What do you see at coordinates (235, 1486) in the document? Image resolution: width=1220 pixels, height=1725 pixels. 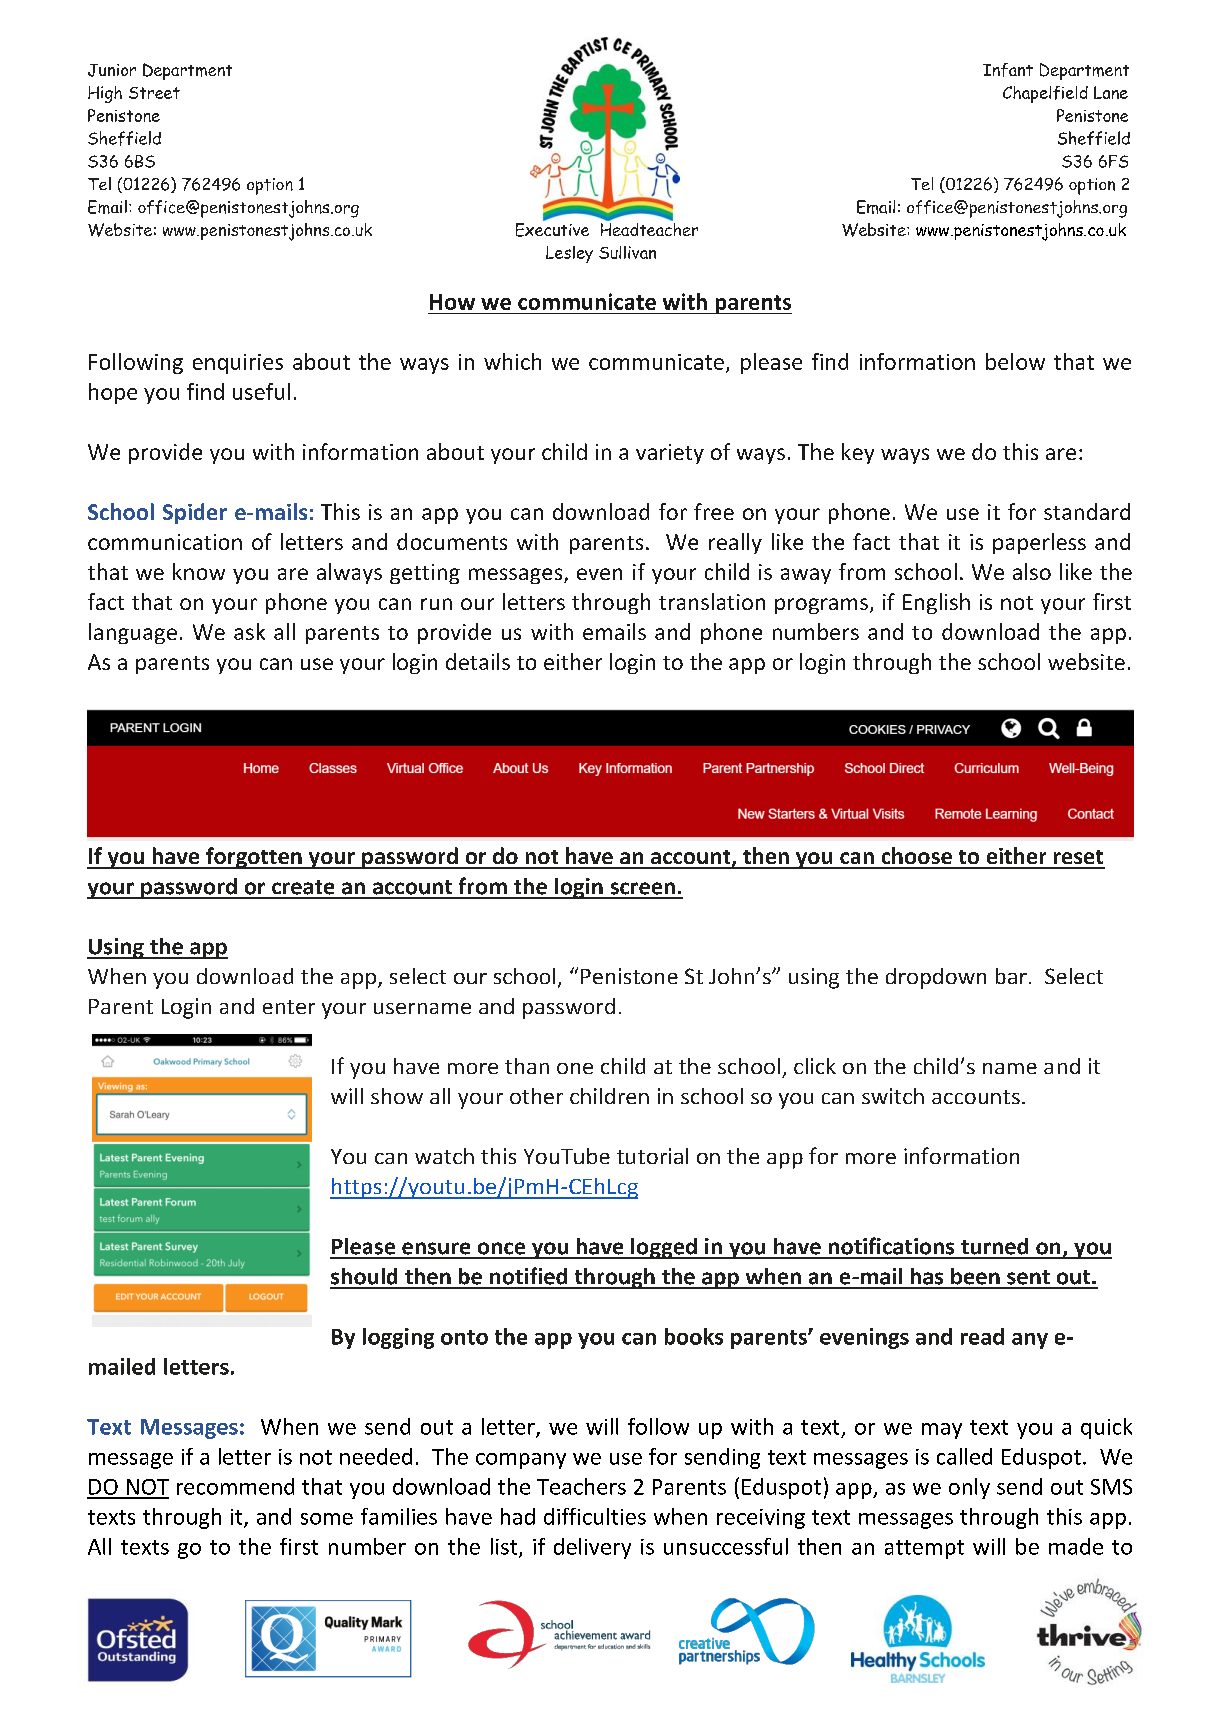 I see `recommend` at bounding box center [235, 1486].
